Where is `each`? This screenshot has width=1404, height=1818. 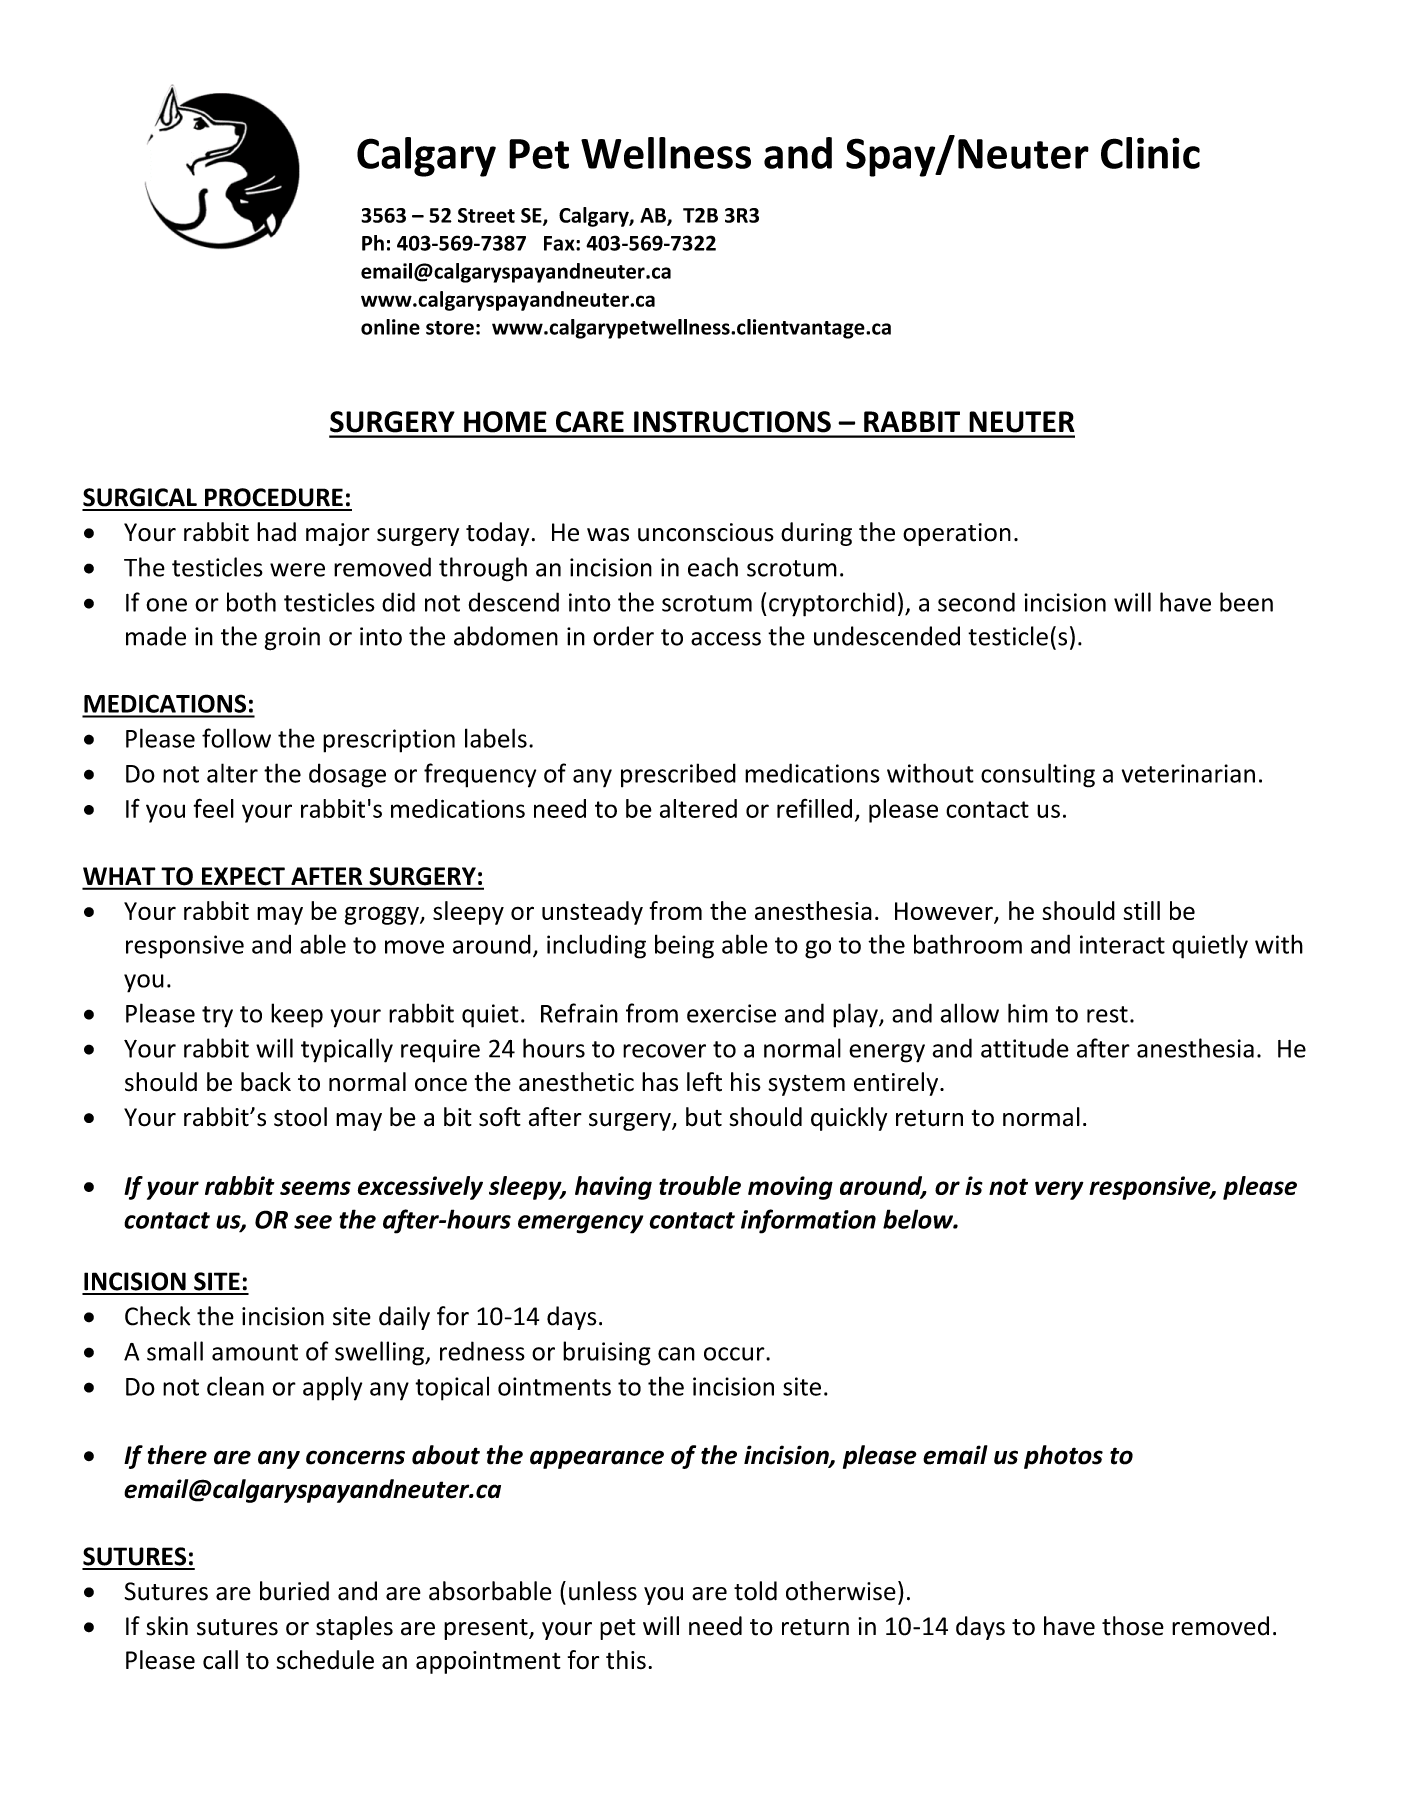
each is located at coordinates (713, 567).
